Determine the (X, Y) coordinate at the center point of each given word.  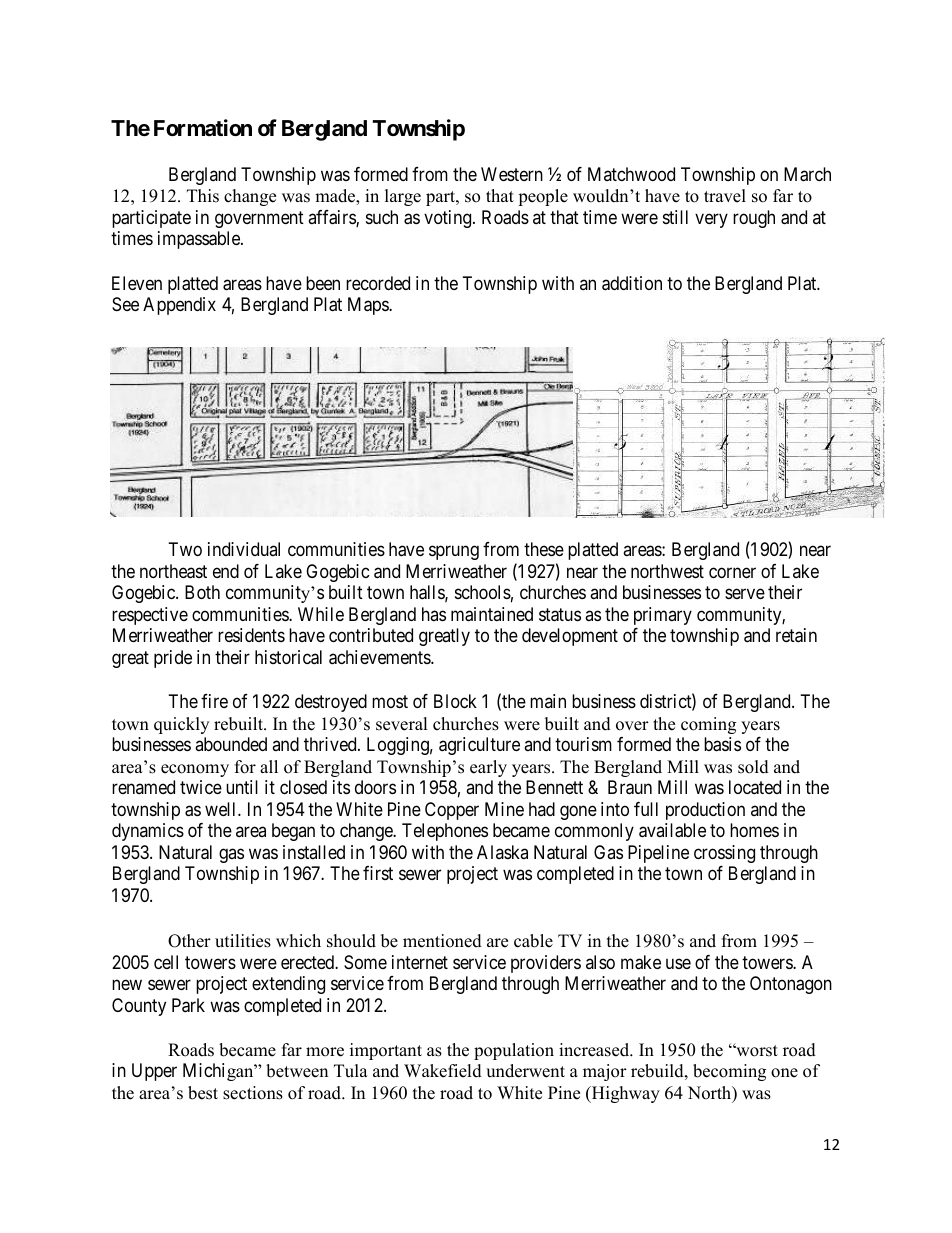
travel (725, 196)
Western (512, 174)
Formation (203, 128)
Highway (624, 1094)
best (203, 1093)
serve (745, 594)
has (434, 614)
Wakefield (443, 1071)
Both (202, 592)
